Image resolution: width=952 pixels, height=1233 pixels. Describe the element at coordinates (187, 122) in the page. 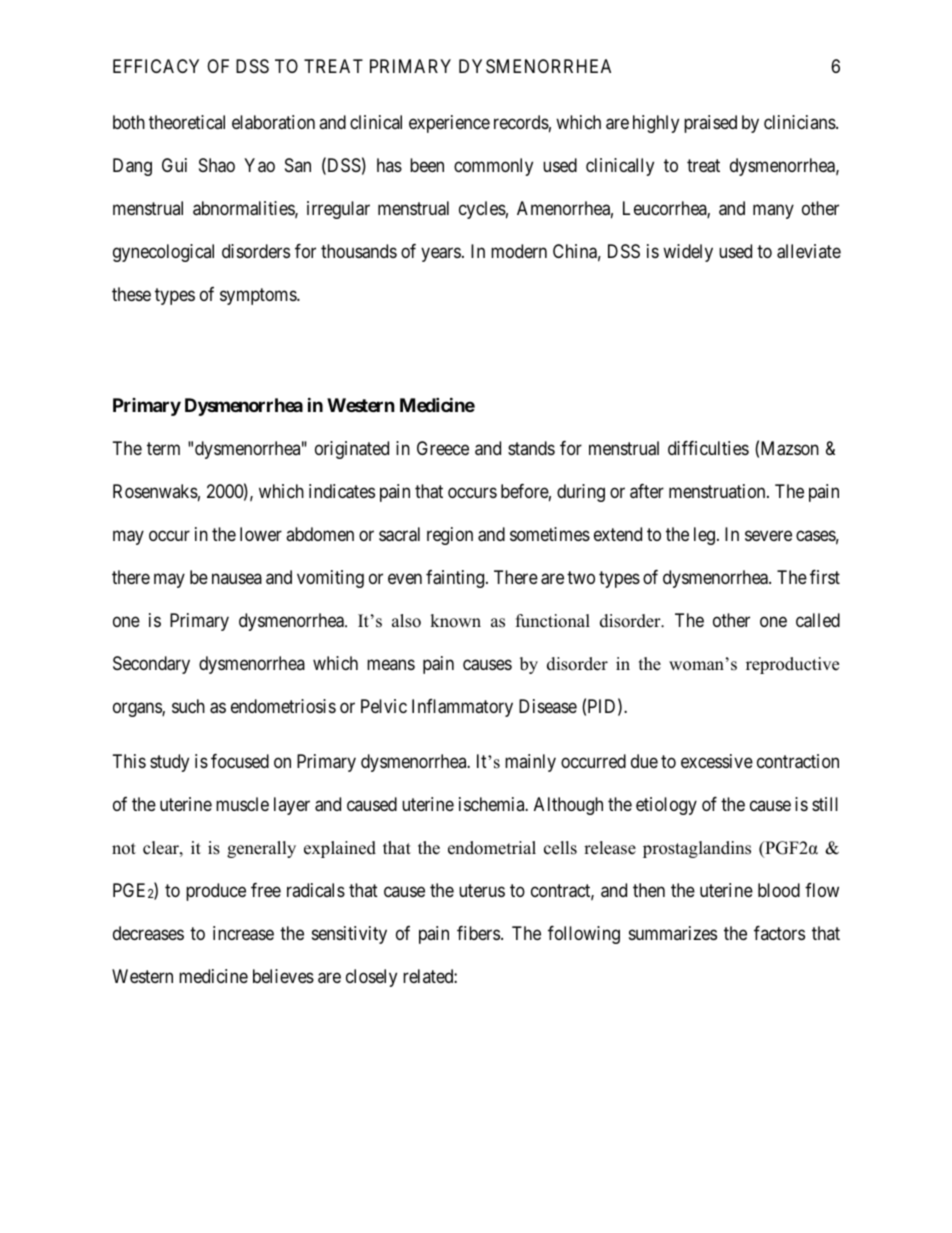

I see `theoretical` at that location.
